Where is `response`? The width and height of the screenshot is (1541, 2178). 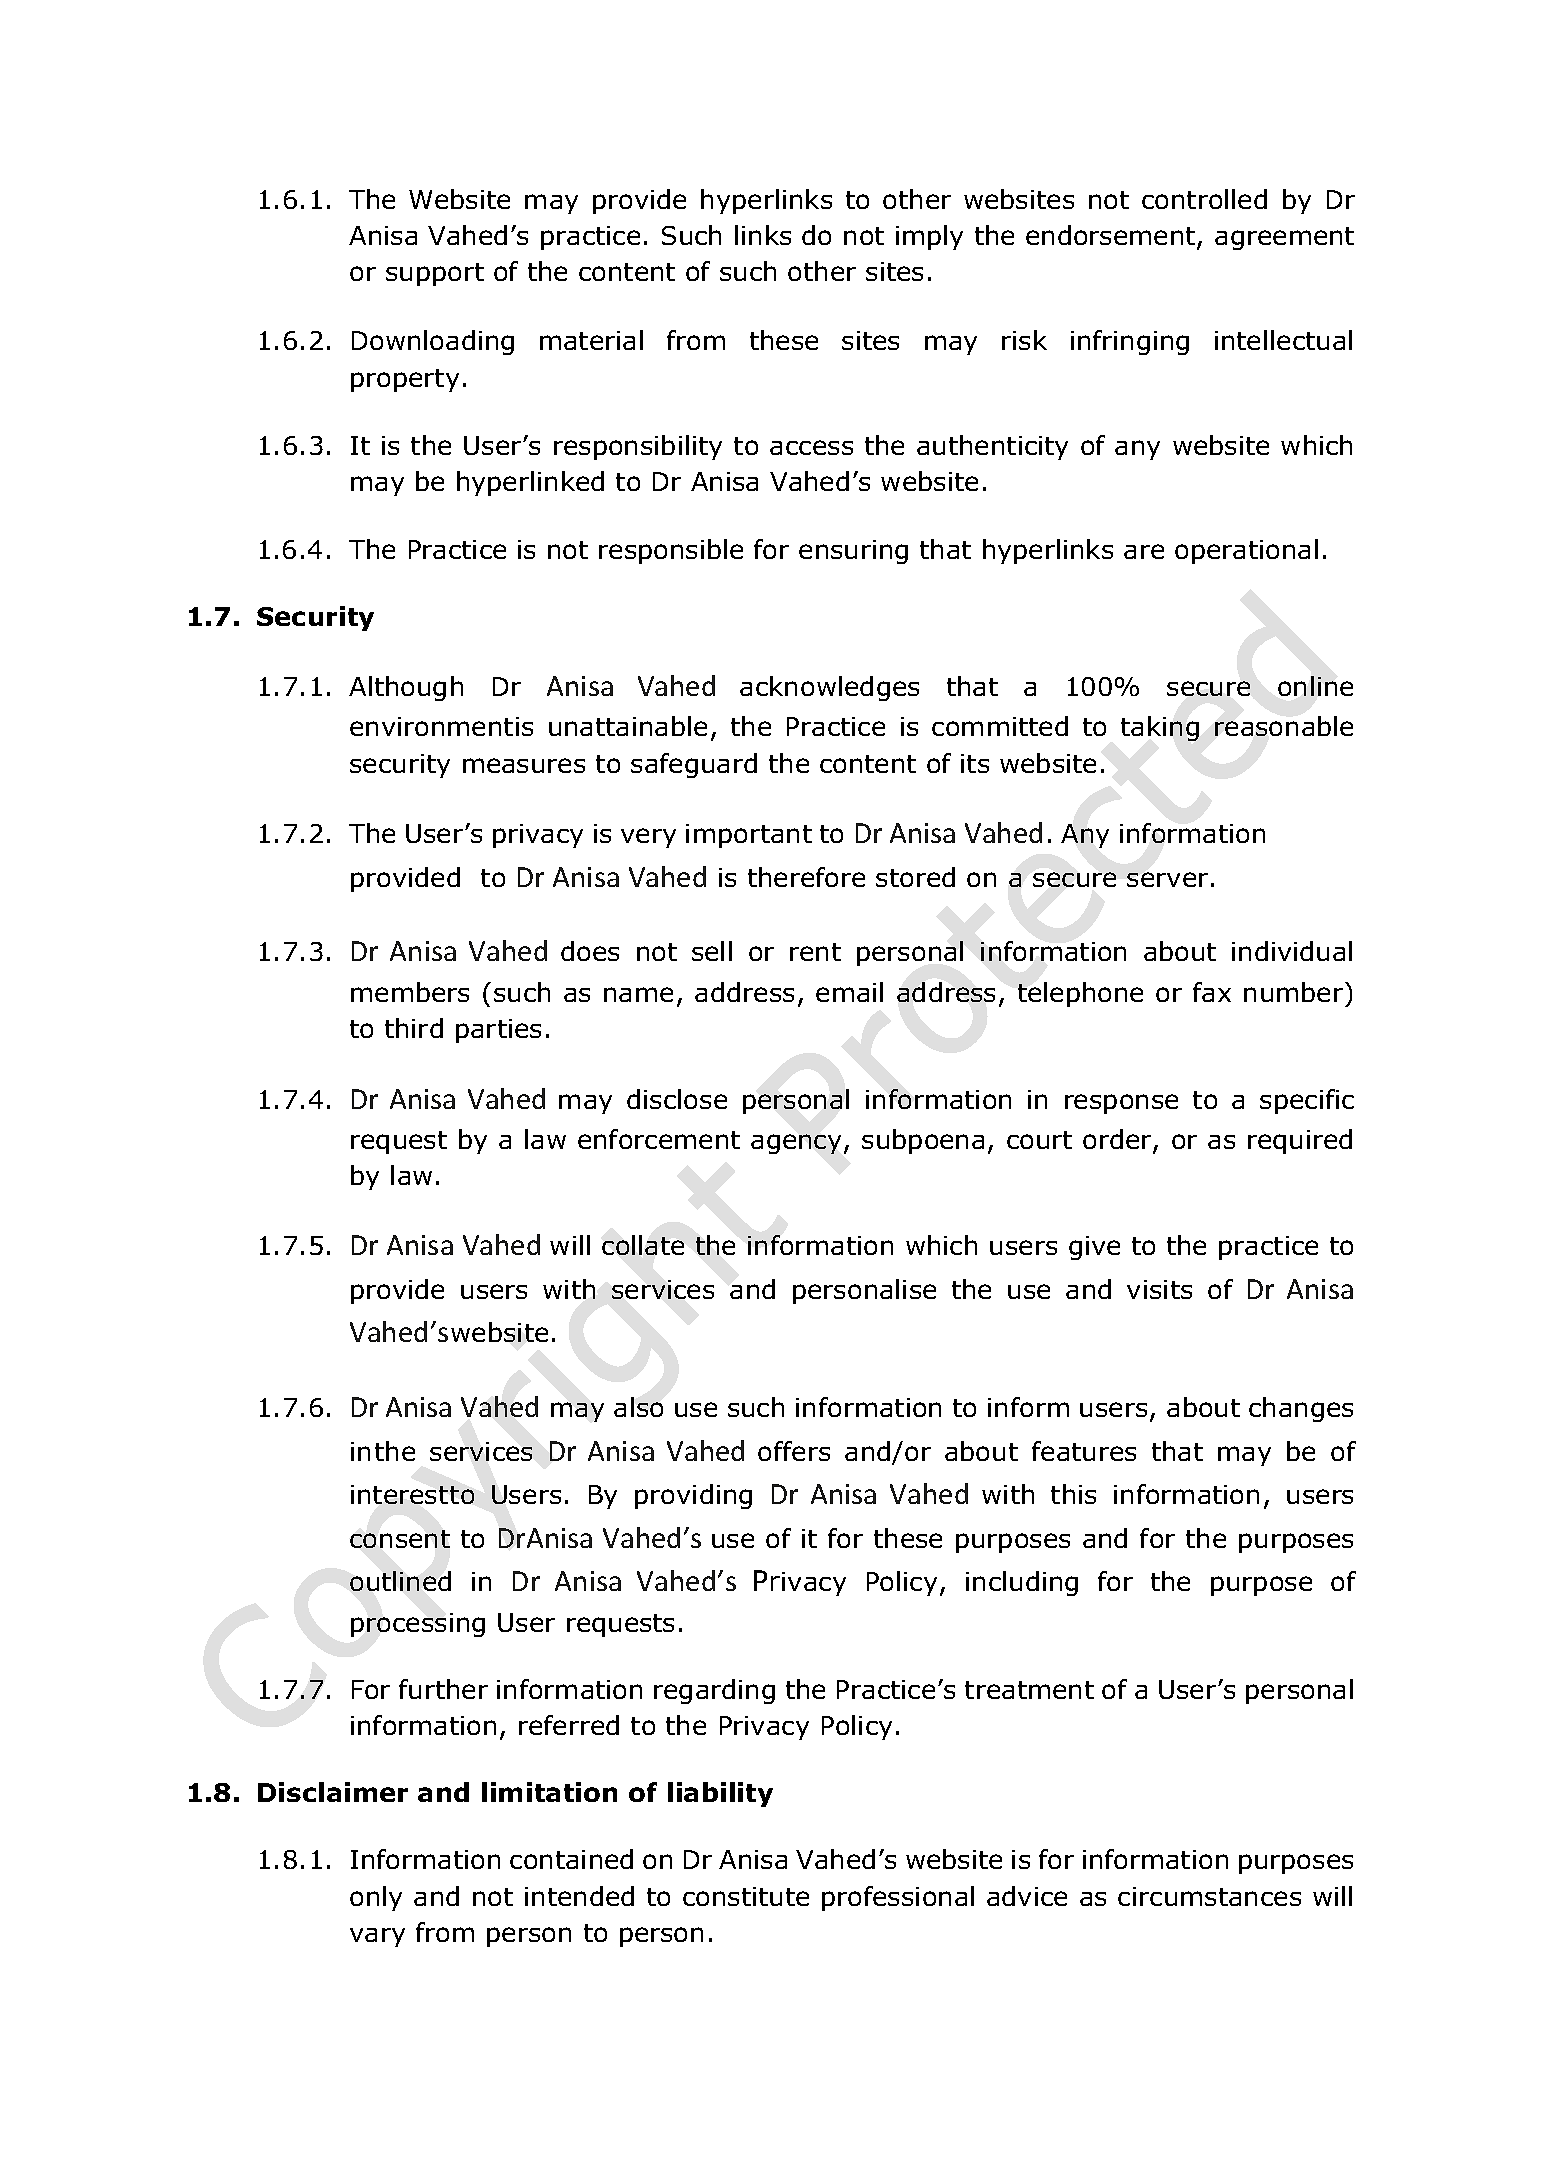 response is located at coordinates (1121, 1104).
